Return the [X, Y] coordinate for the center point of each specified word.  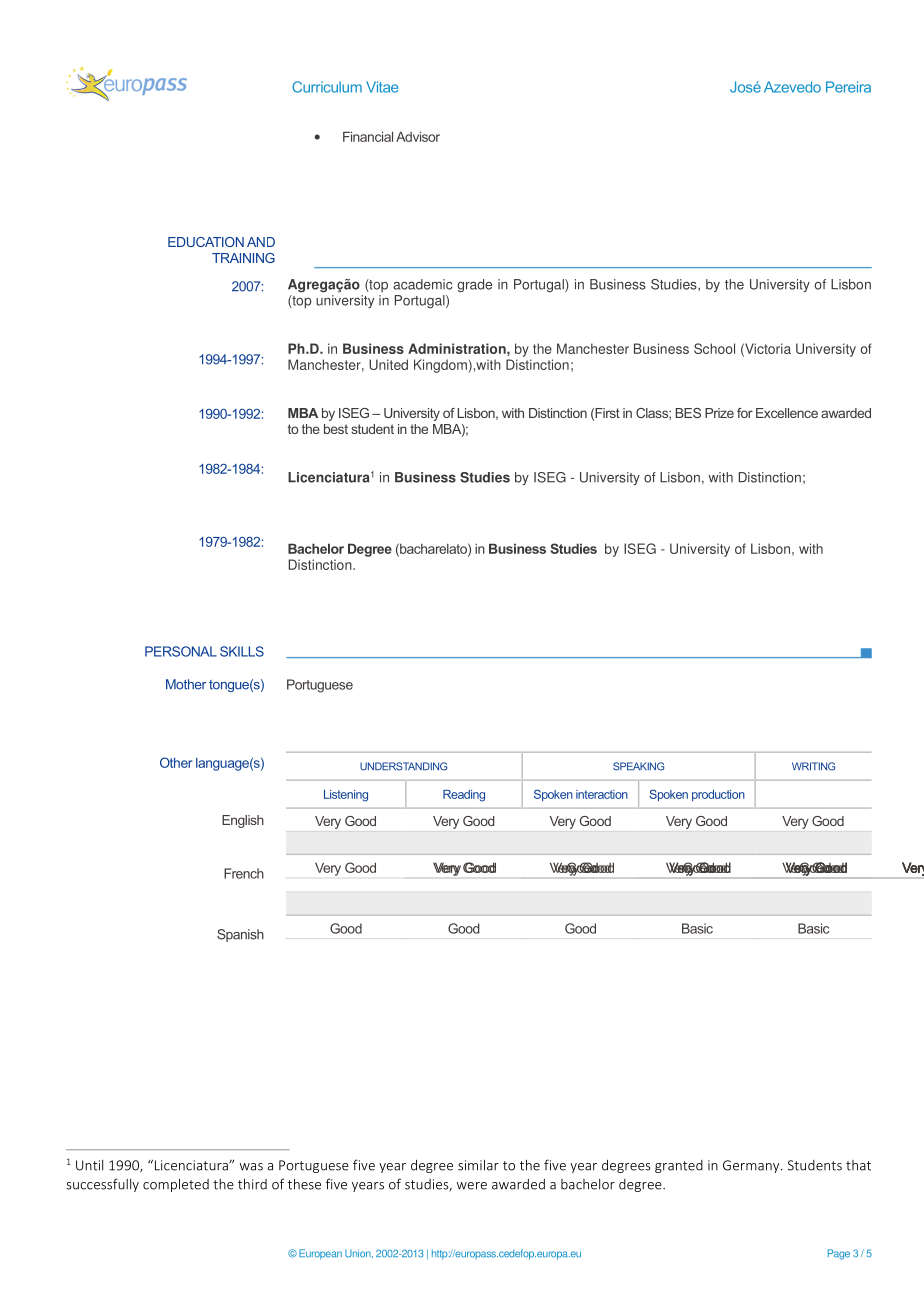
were [472, 1186]
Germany [752, 1166]
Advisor [418, 136]
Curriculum [327, 87]
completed [176, 1185]
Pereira [848, 87]
